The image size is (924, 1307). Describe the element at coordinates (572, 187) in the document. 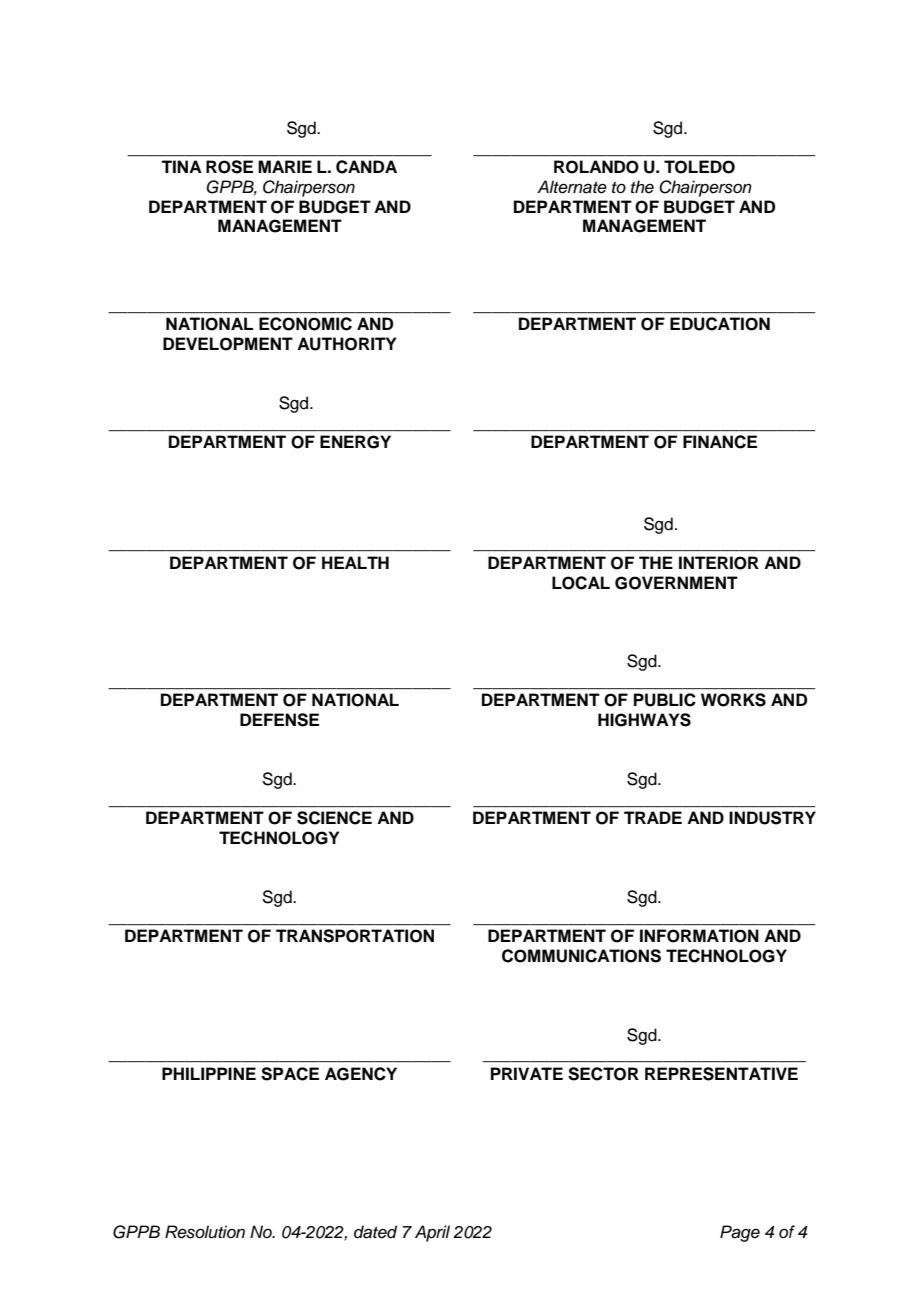

I see `Alternate` at that location.
